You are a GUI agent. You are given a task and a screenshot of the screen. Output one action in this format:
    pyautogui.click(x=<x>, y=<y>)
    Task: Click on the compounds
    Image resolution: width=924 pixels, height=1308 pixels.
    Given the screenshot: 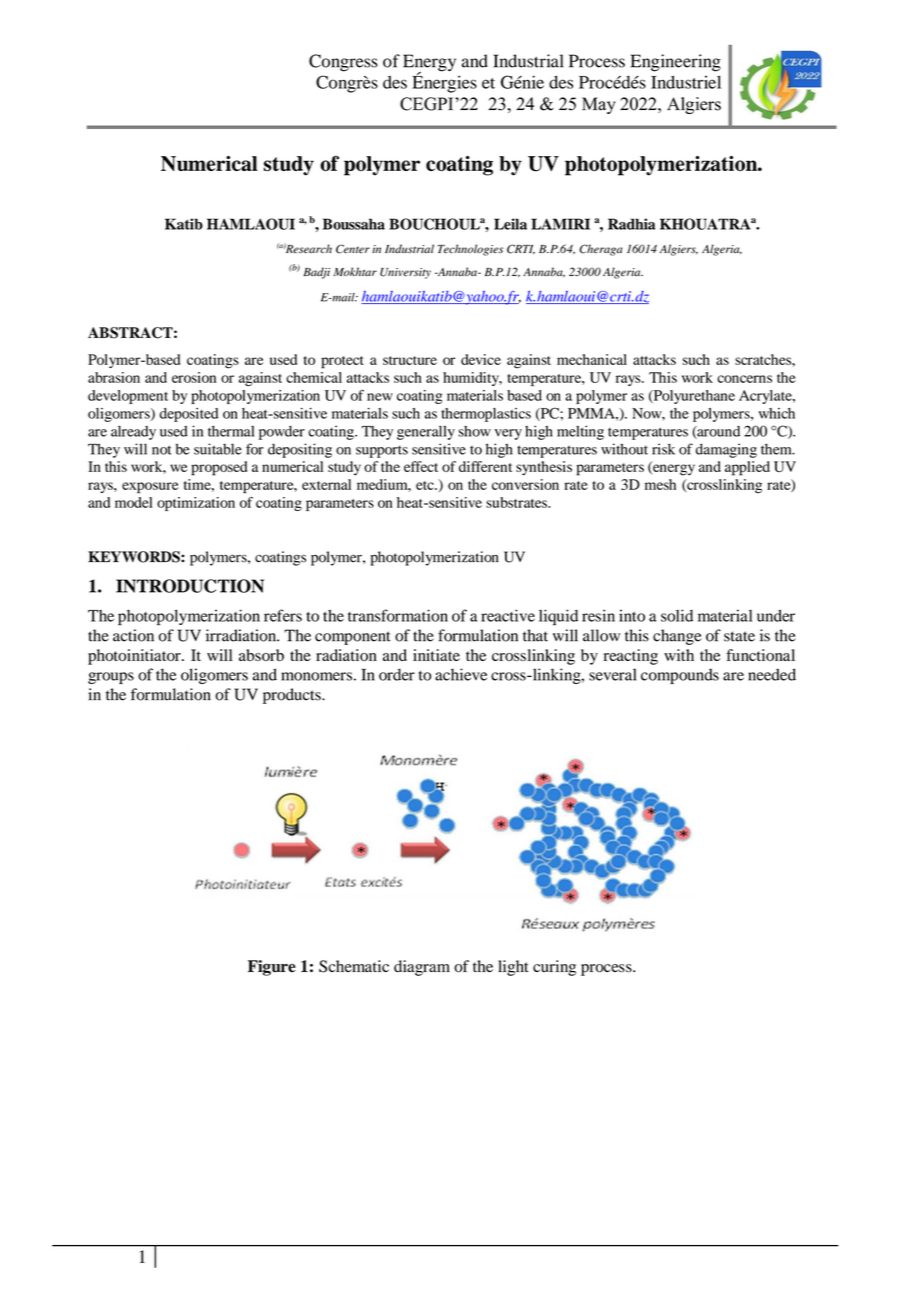 What is the action you would take?
    pyautogui.click(x=680, y=676)
